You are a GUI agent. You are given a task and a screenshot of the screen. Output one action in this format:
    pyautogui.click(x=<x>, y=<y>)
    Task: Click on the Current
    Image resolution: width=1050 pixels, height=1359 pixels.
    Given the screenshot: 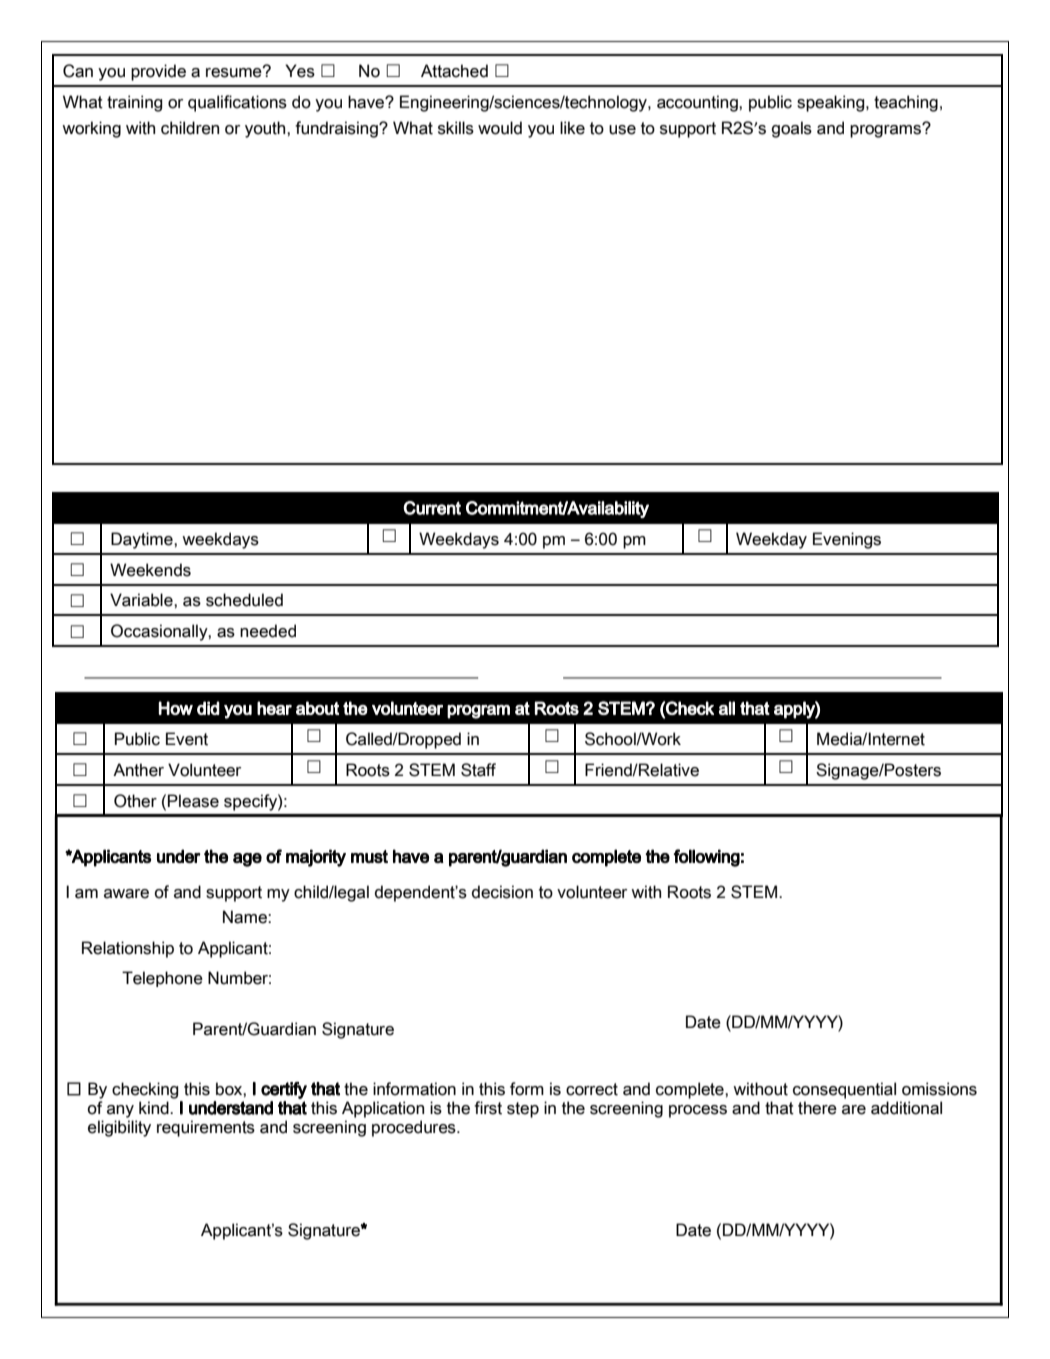 What is the action you would take?
    pyautogui.click(x=432, y=508)
